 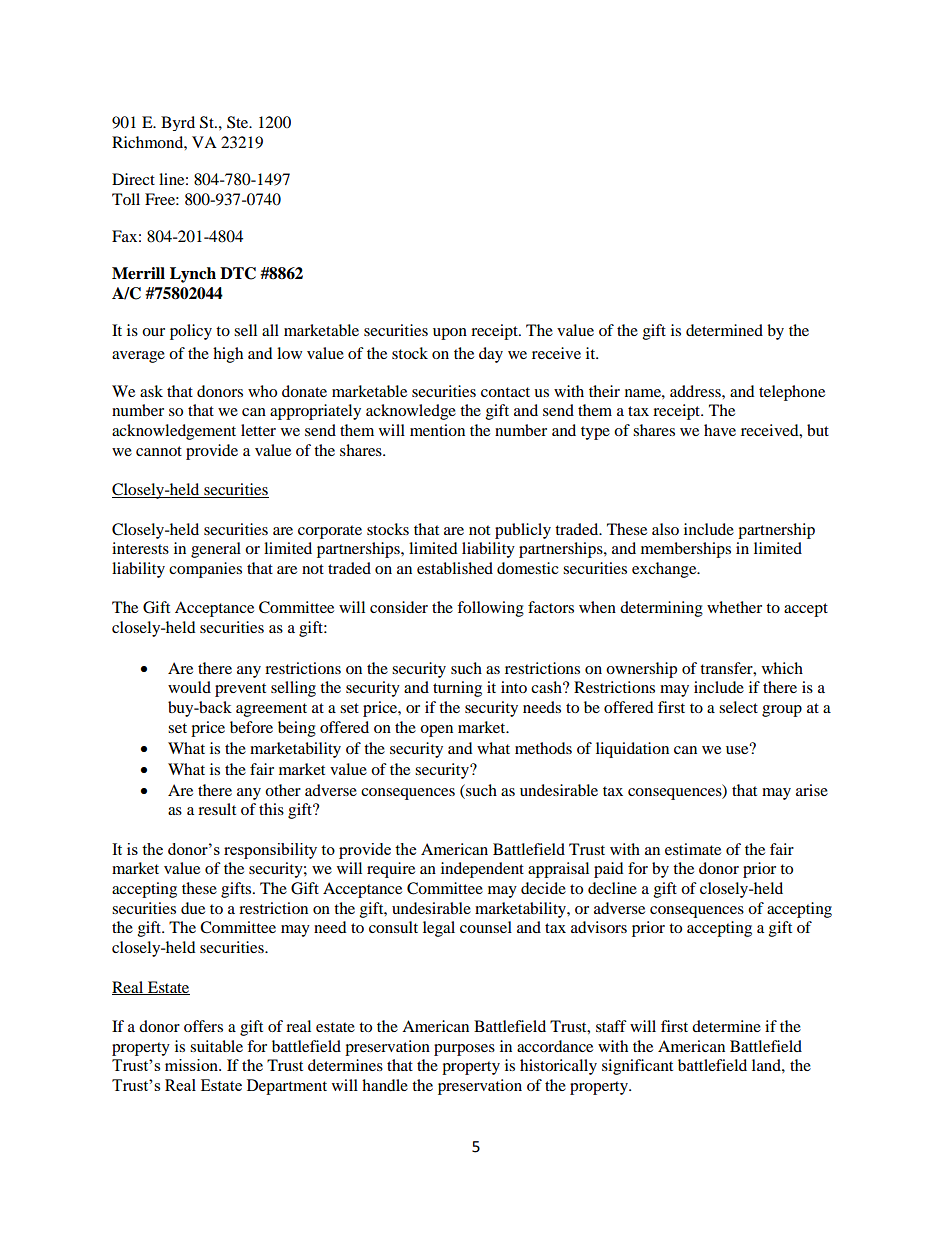 What do you see at coordinates (216, 1046) in the screenshot?
I see `suitable` at bounding box center [216, 1046].
